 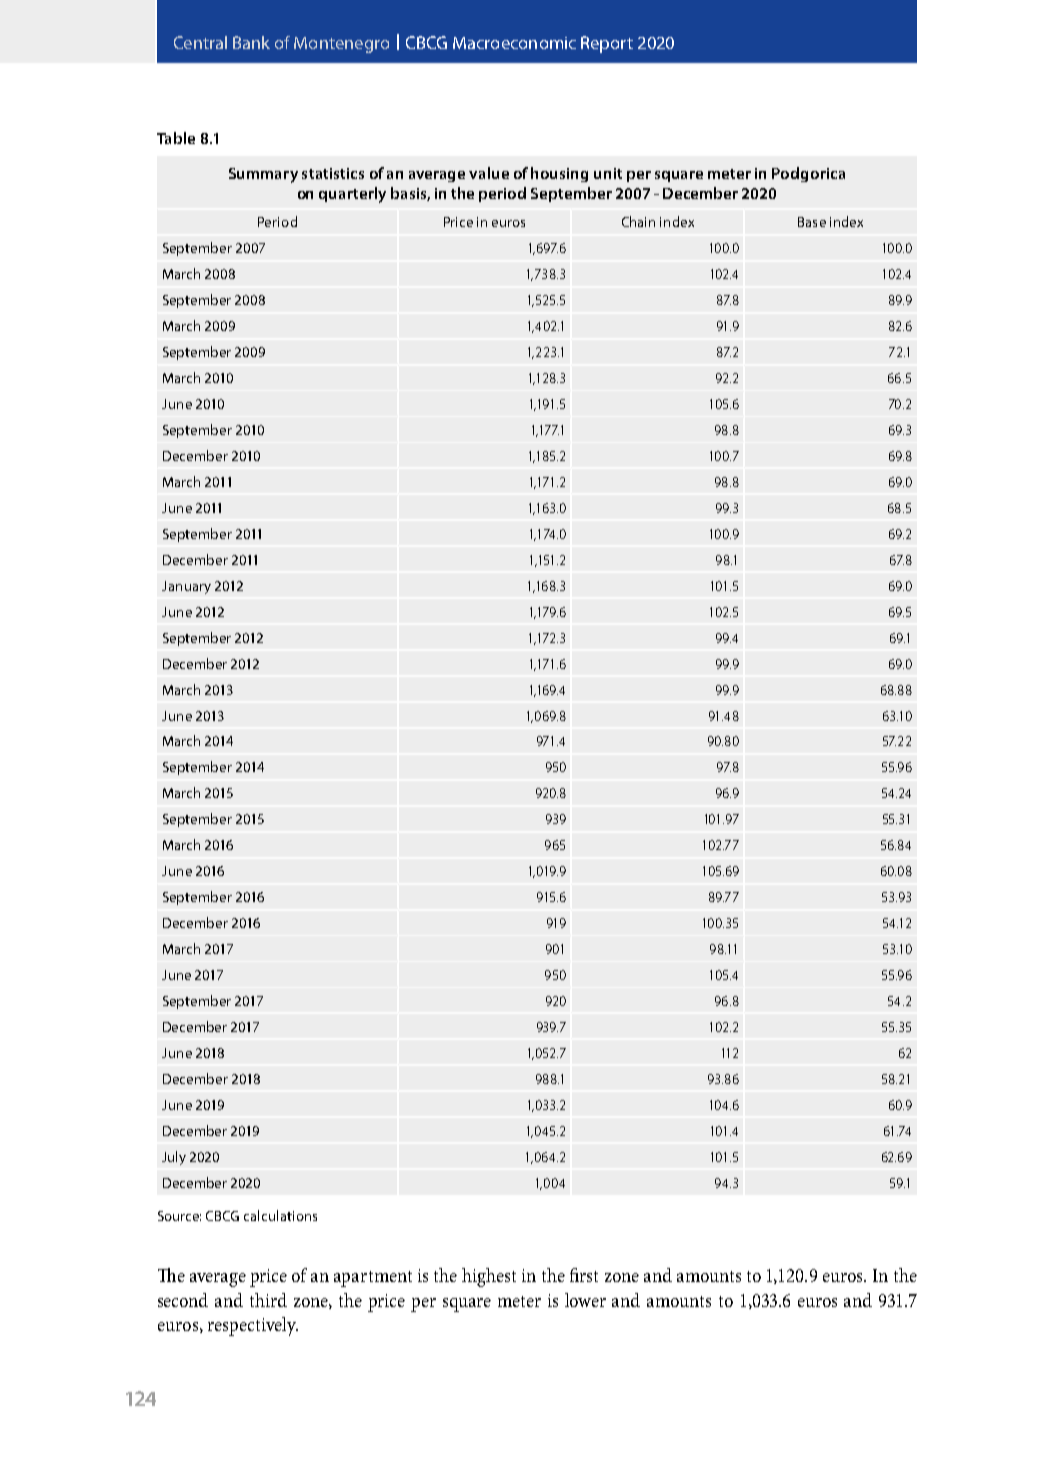 I want to click on Bank, so click(x=251, y=42).
